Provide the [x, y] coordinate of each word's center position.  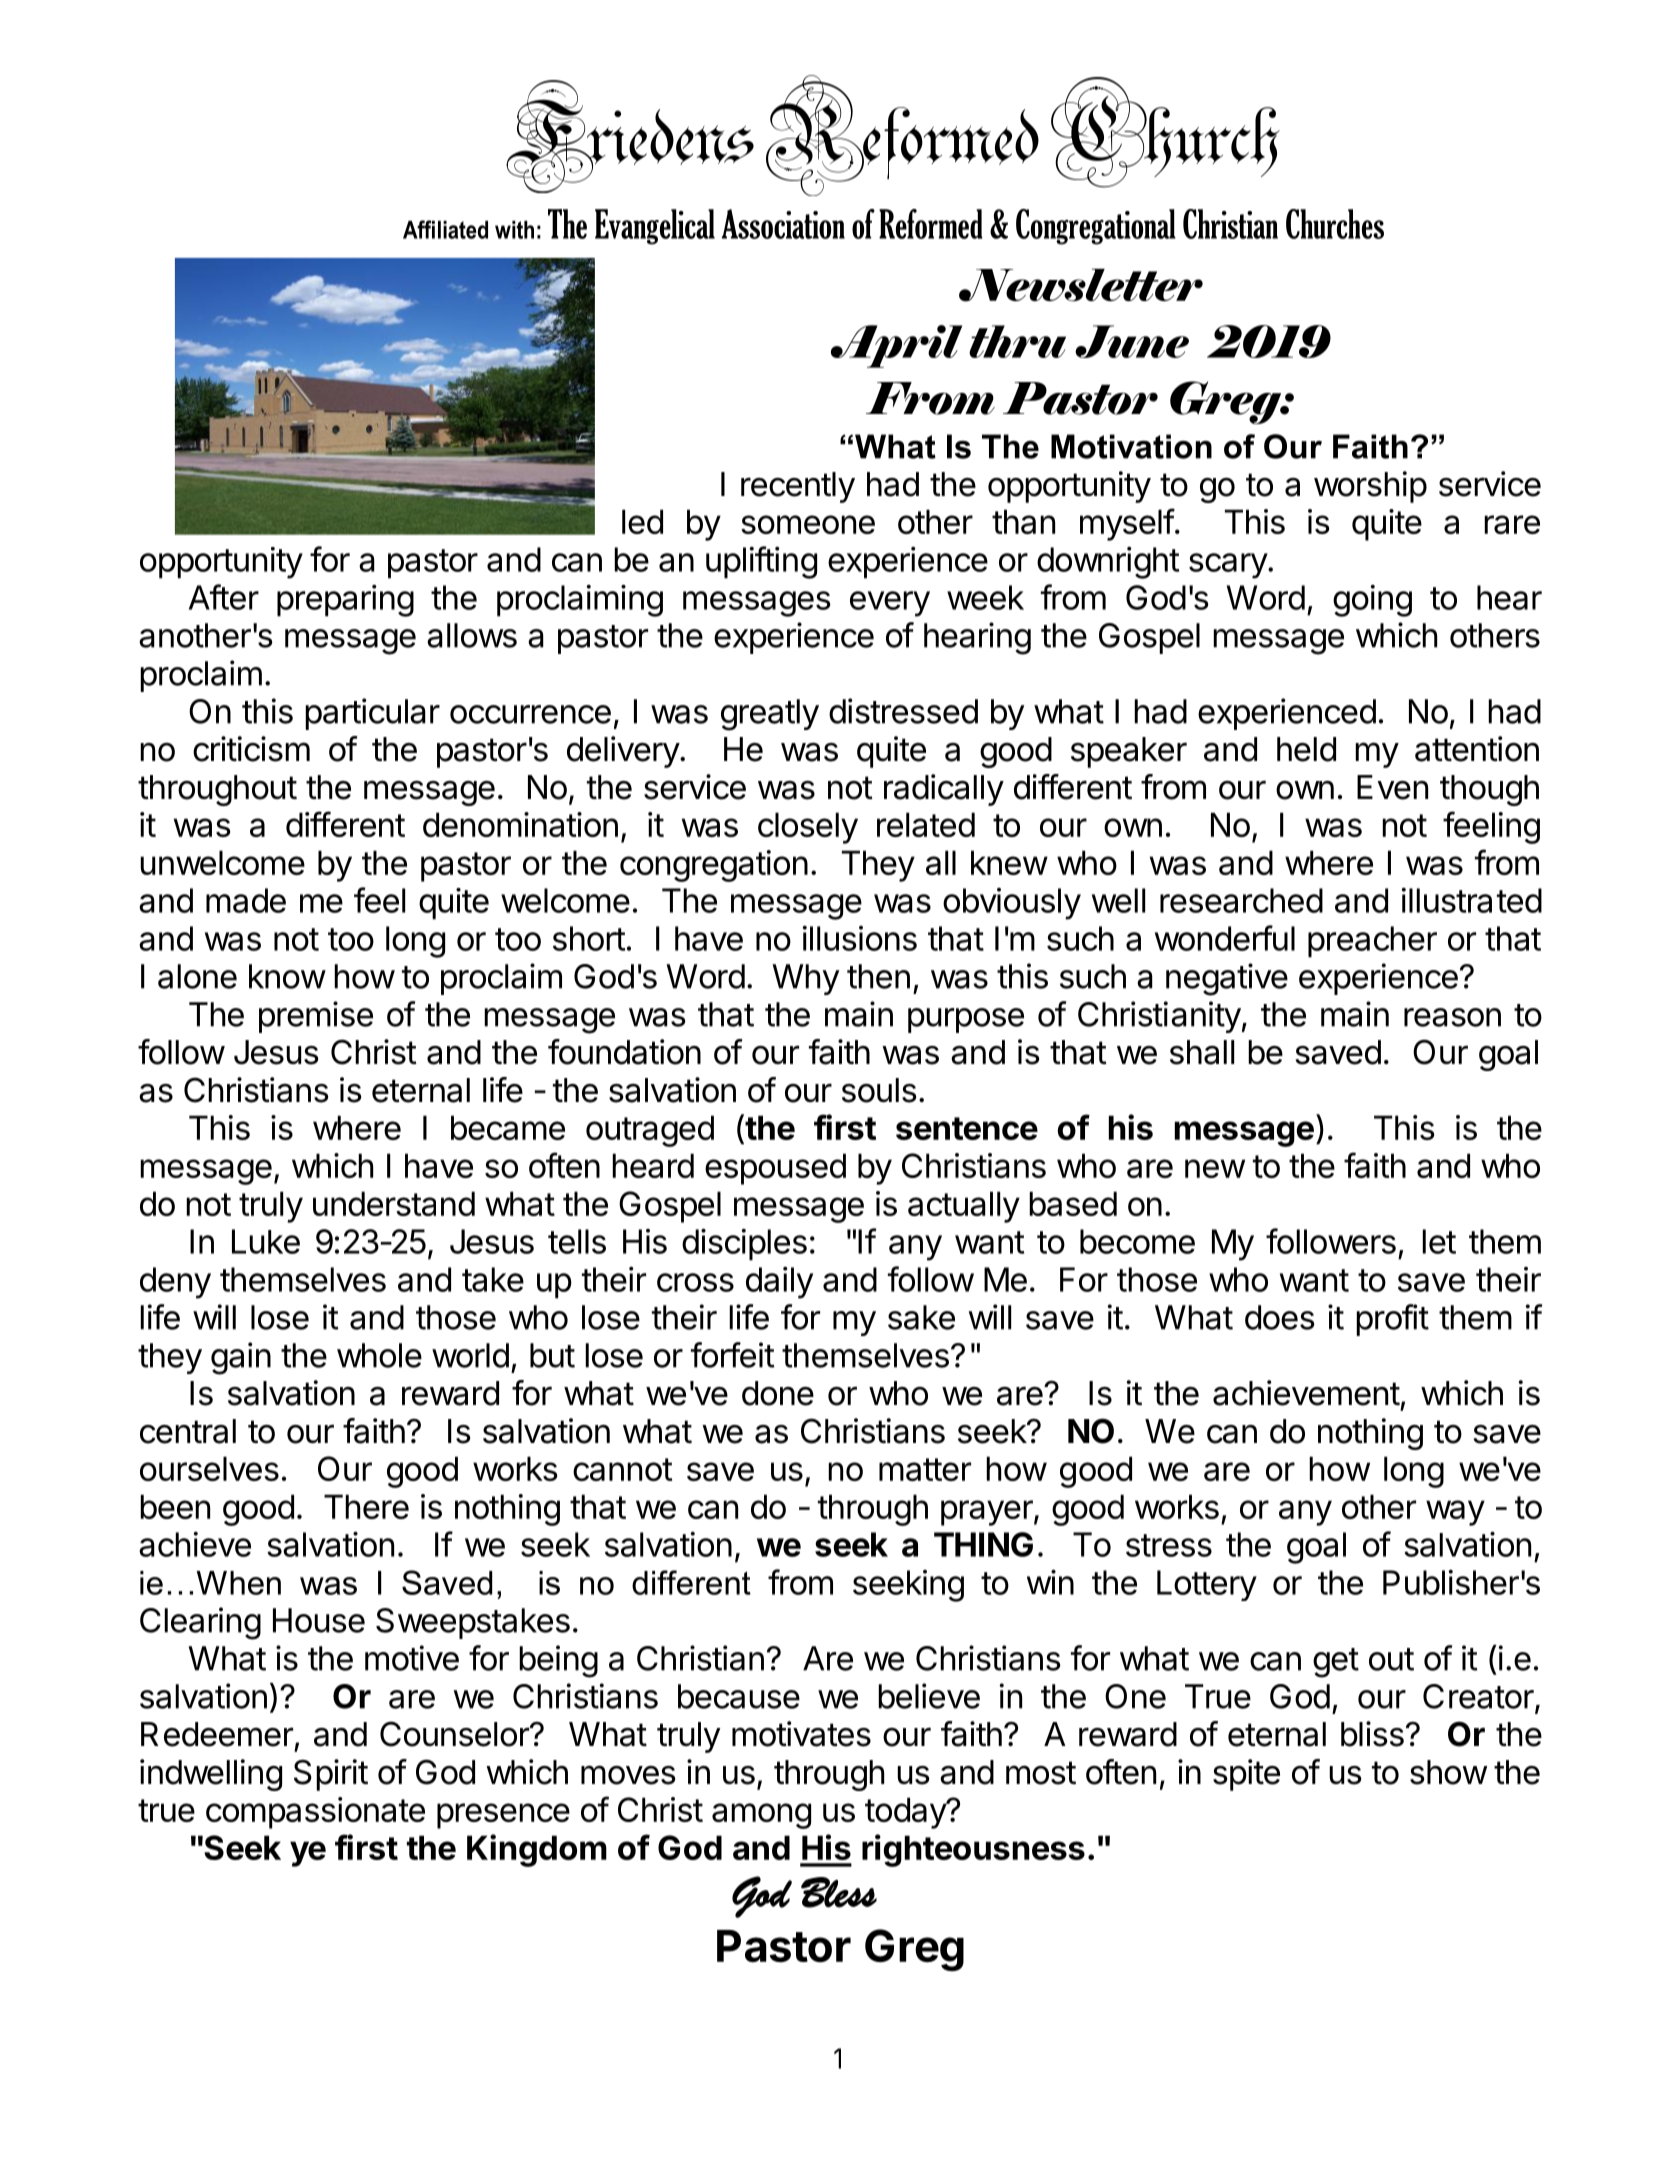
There [366, 1506]
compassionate [315, 1813]
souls [879, 1090]
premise [316, 1017]
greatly [770, 715]
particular [372, 714]
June [1132, 341]
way [1455, 1513]
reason [1452, 1017]
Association [783, 224]
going [1372, 601]
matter [925, 1469]
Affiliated [445, 229]
